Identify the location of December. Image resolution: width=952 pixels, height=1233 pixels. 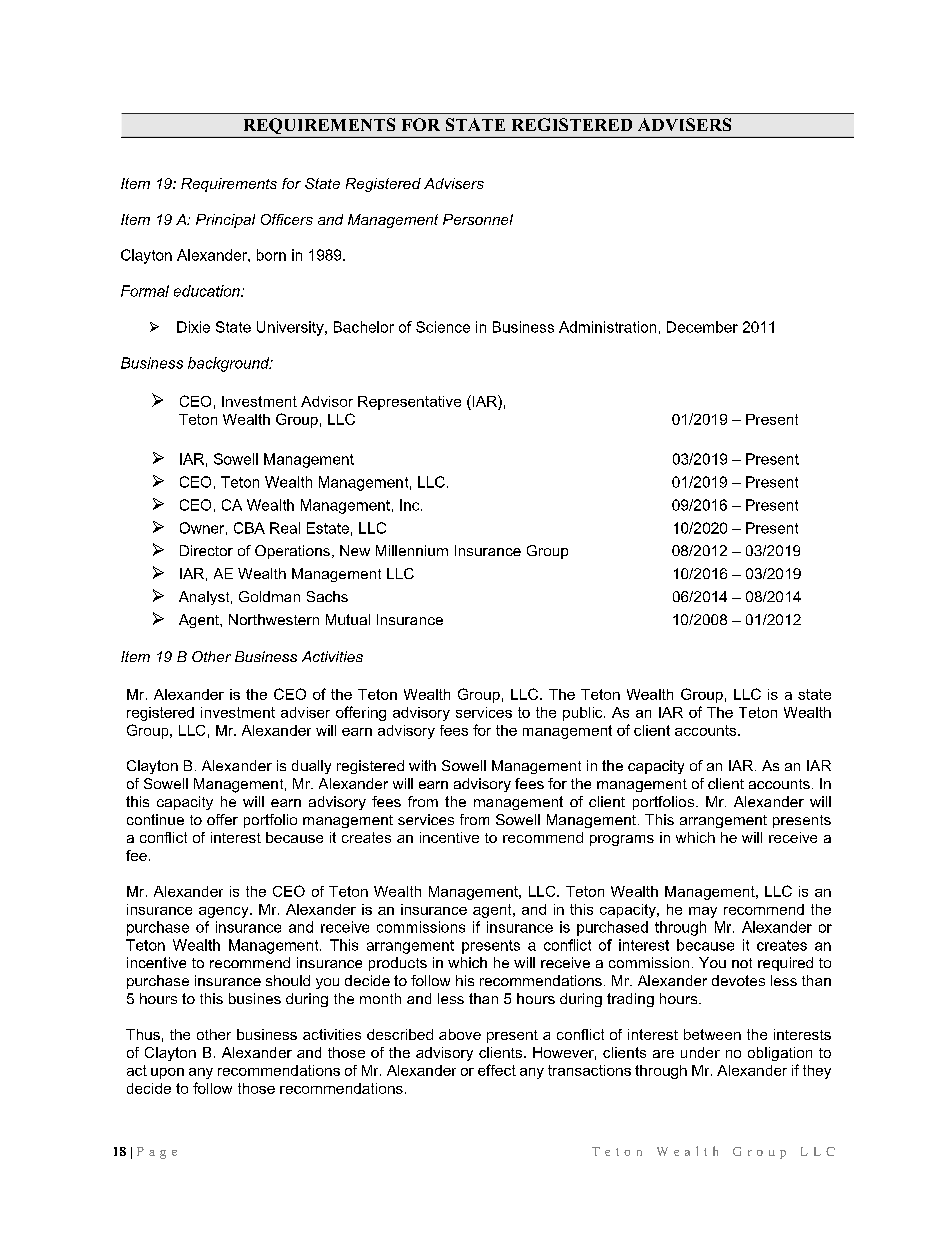
(702, 327).
